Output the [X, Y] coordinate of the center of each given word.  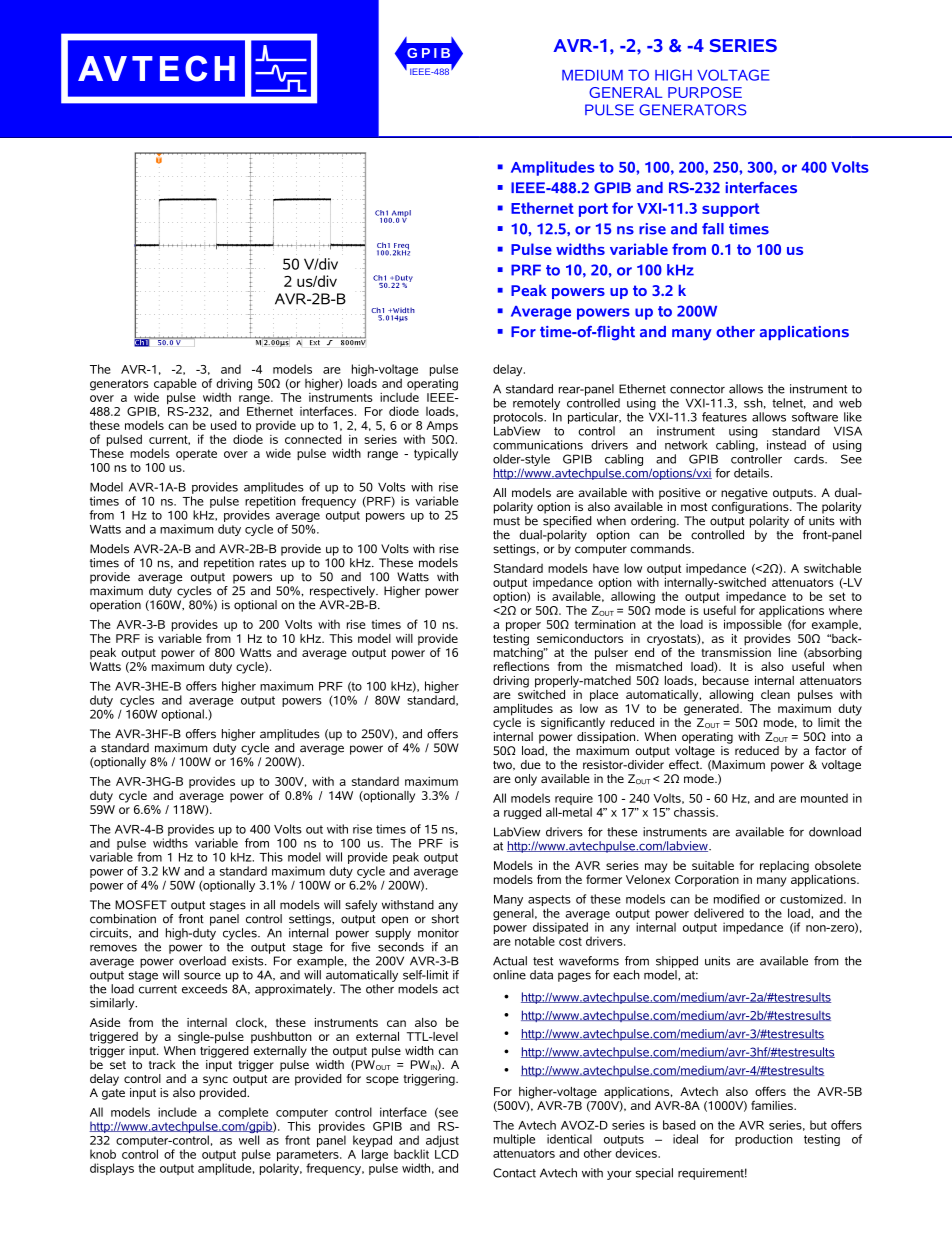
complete [243, 1114]
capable [175, 385]
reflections [521, 665]
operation [115, 606]
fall [713, 229]
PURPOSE [705, 92]
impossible [753, 625]
